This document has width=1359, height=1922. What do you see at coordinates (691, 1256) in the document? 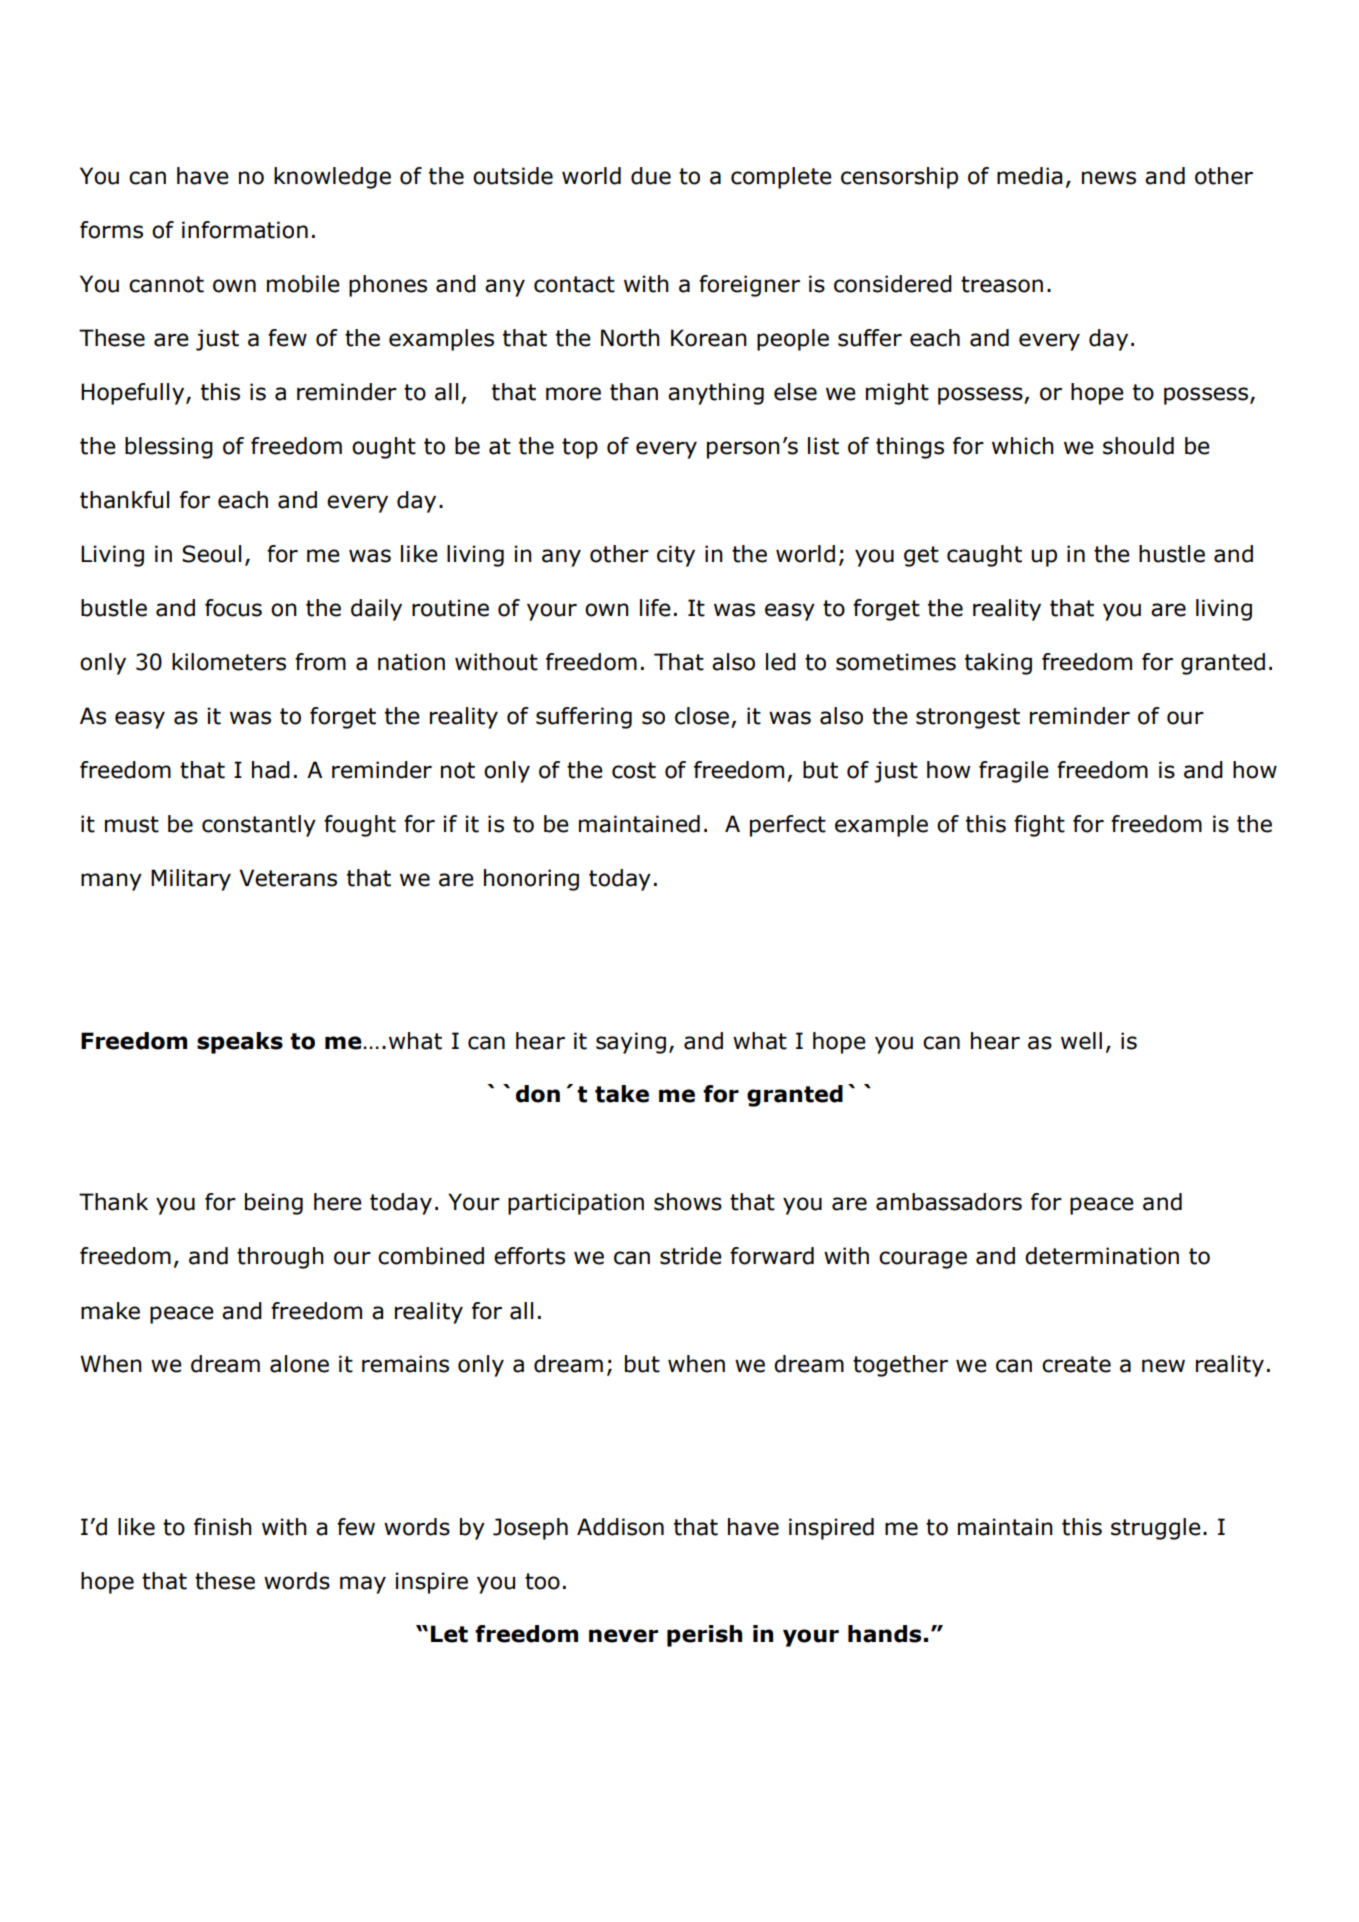
I see `stride` at bounding box center [691, 1256].
